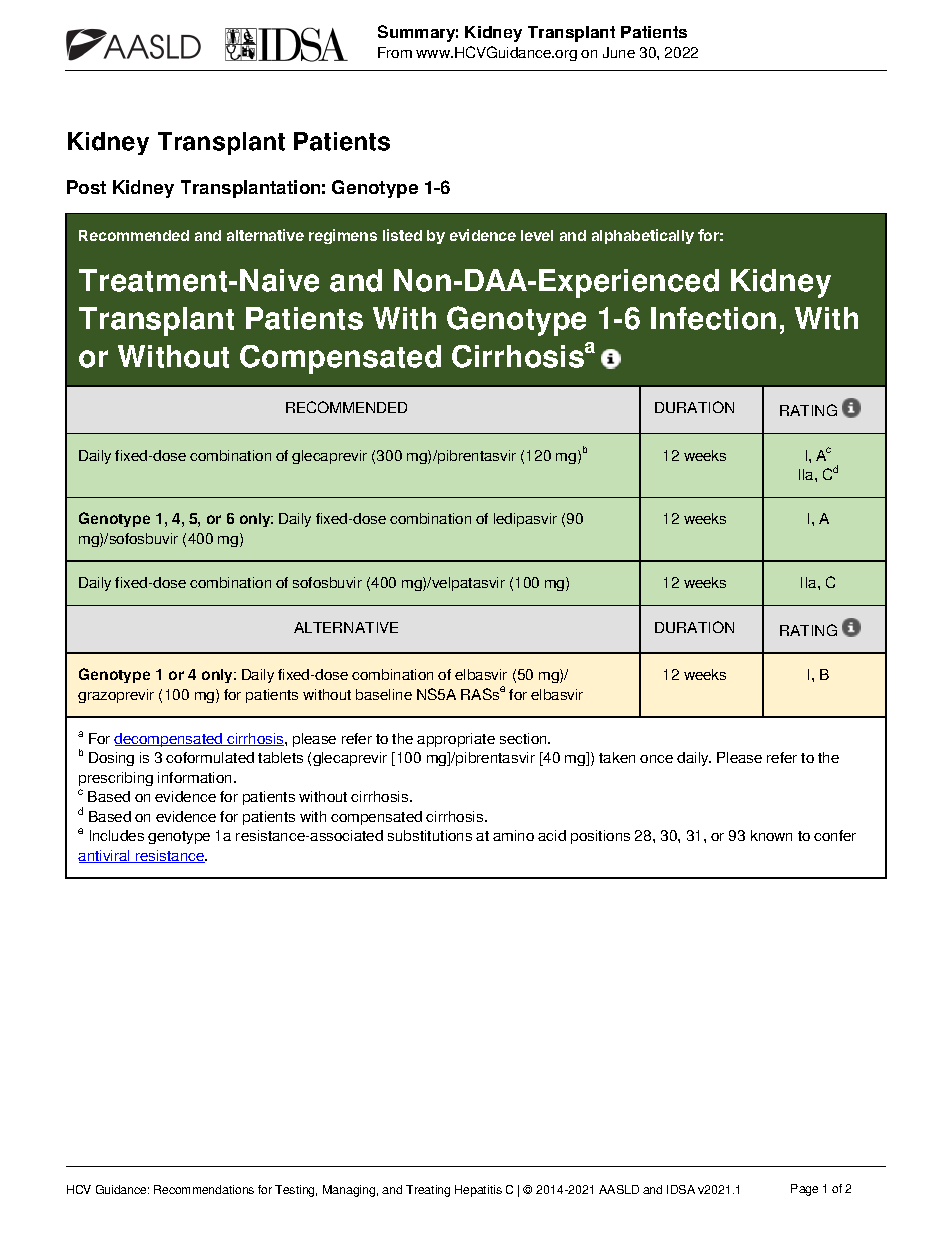  Describe the element at coordinates (384, 694) in the screenshot. I see `baseline` at that location.
